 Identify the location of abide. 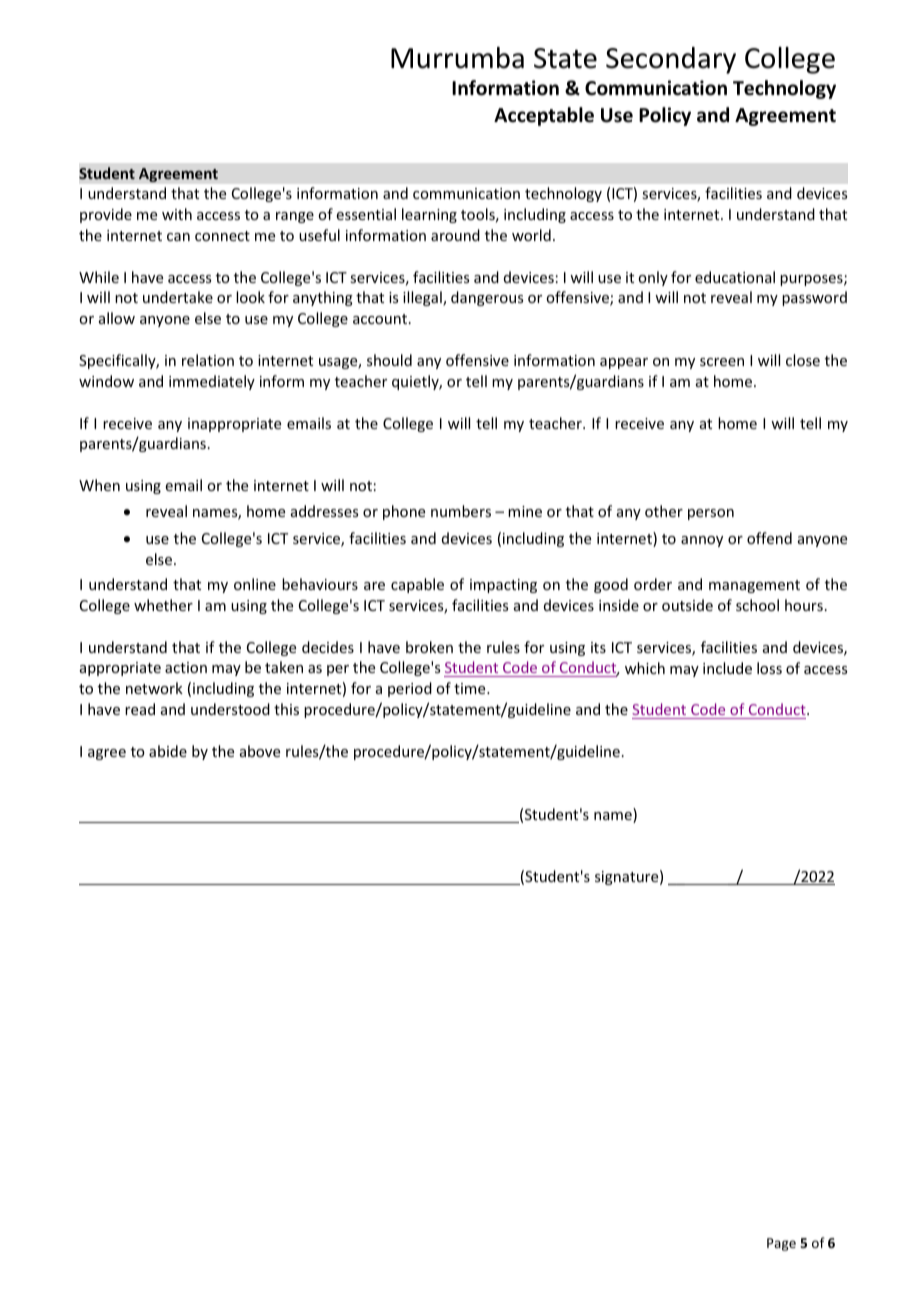
(168, 751).
